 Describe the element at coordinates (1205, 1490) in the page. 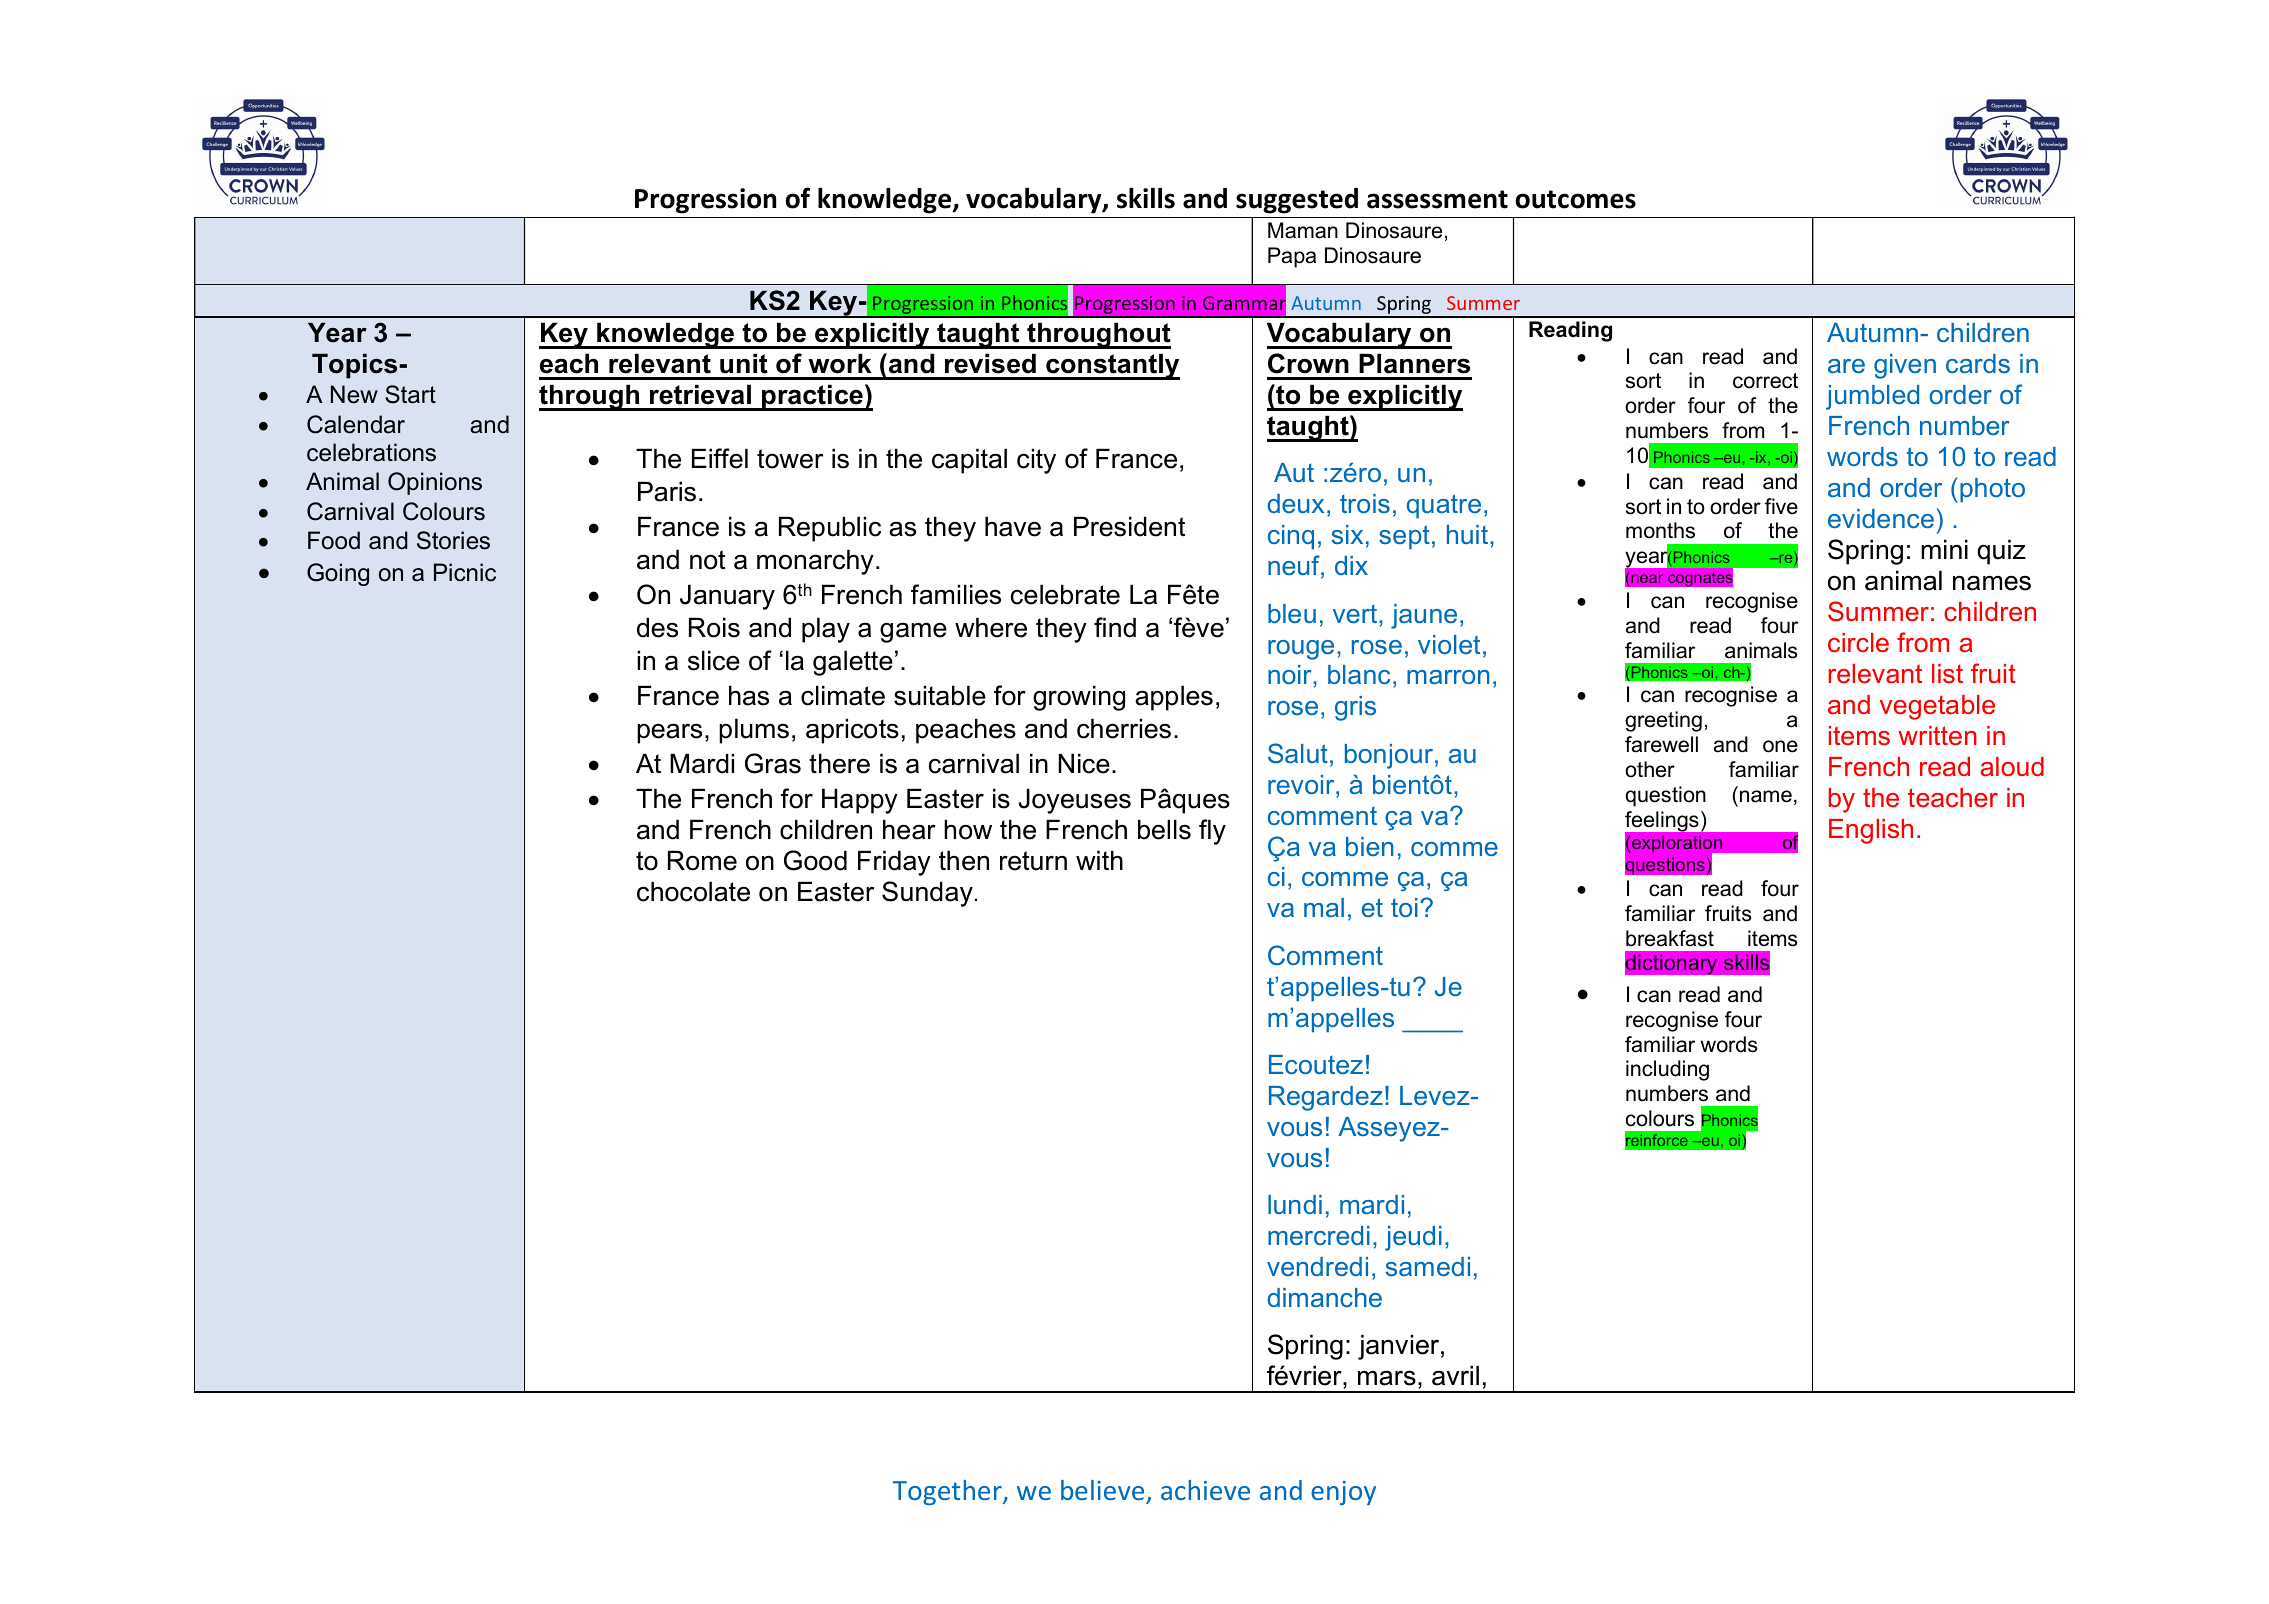

I see `achieve` at that location.
